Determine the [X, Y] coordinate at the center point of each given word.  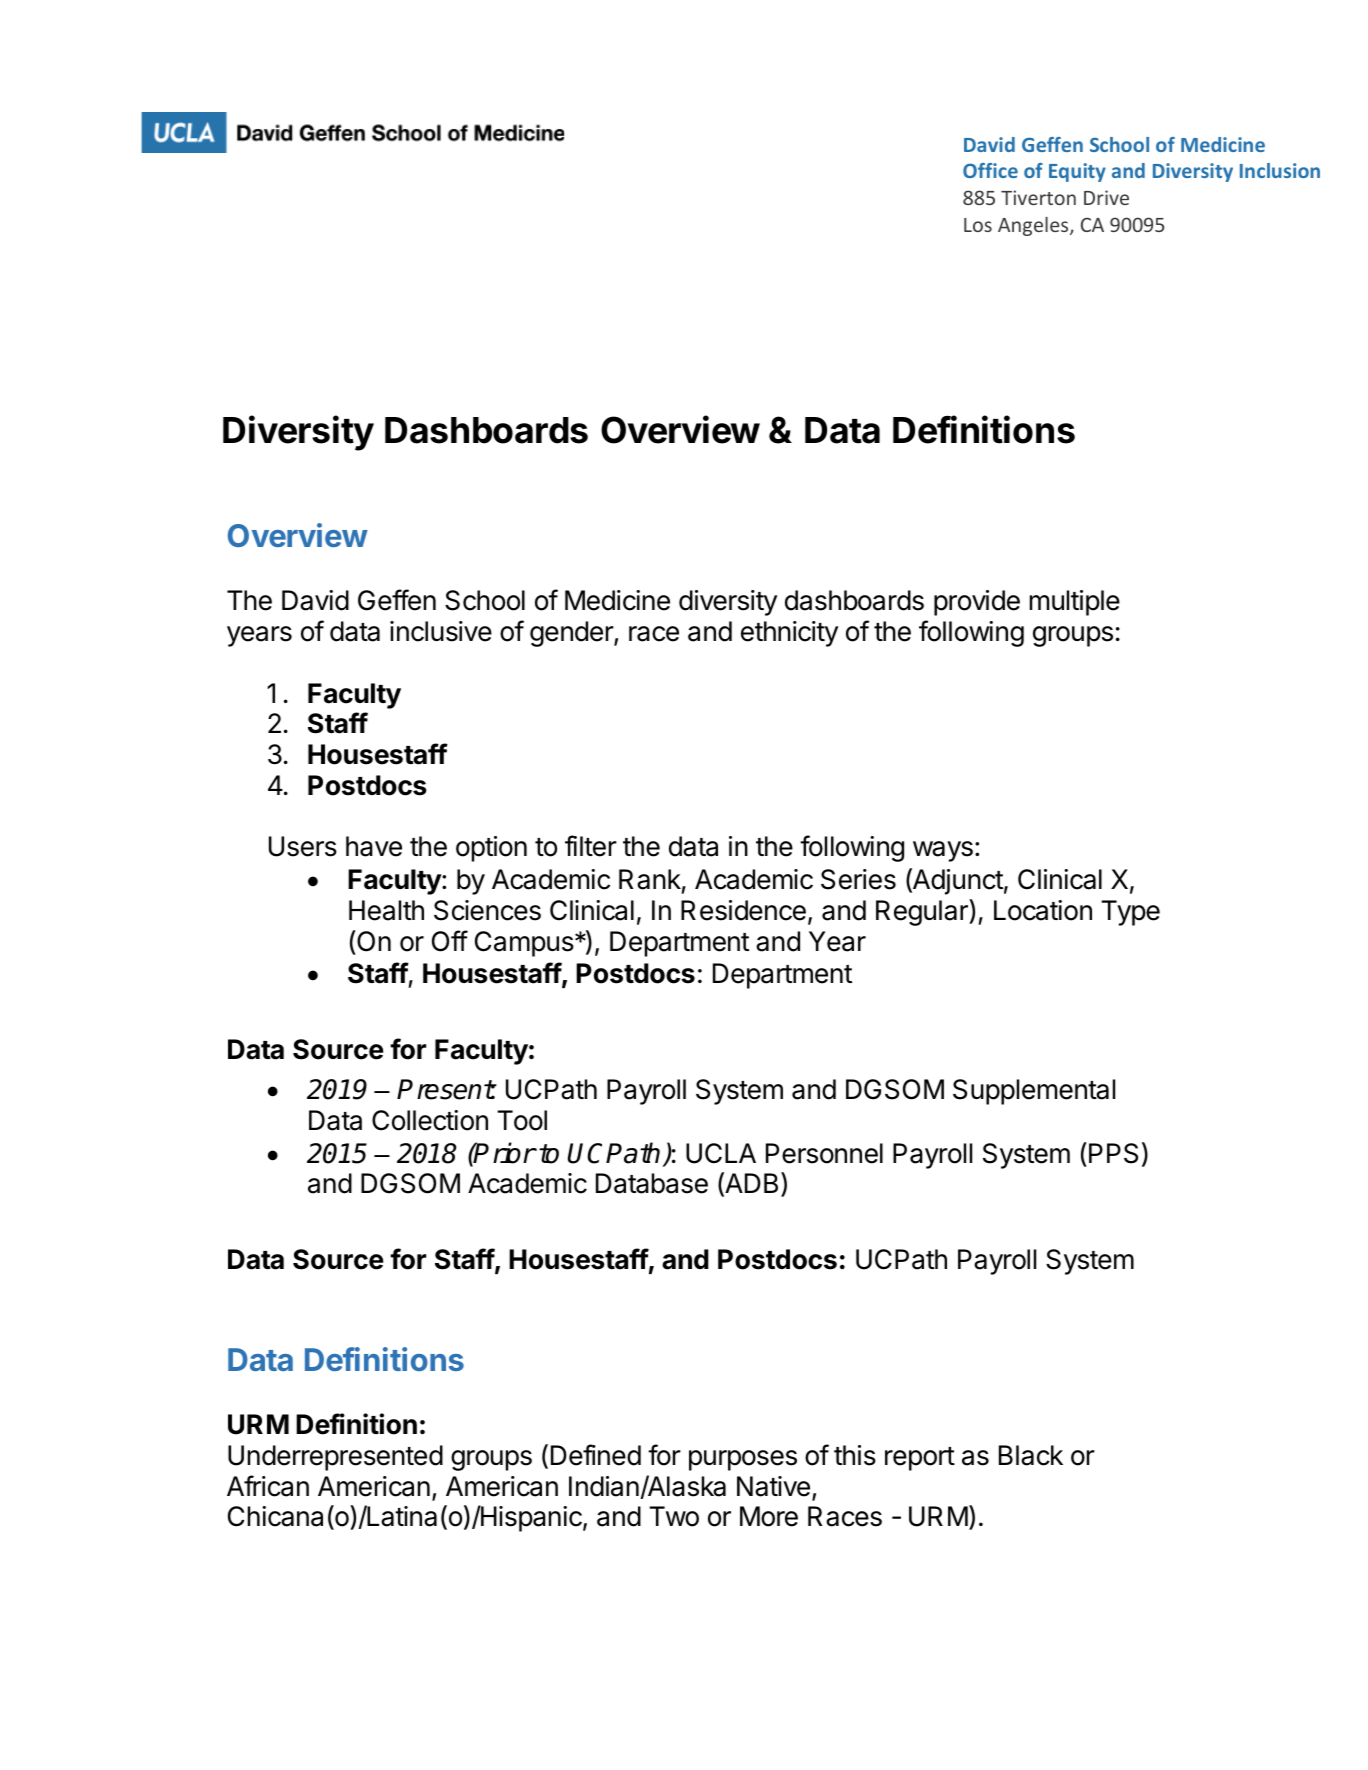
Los [978, 225]
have [374, 846]
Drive [1106, 197]
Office [990, 170]
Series [858, 879]
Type [1130, 913]
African [268, 1486]
